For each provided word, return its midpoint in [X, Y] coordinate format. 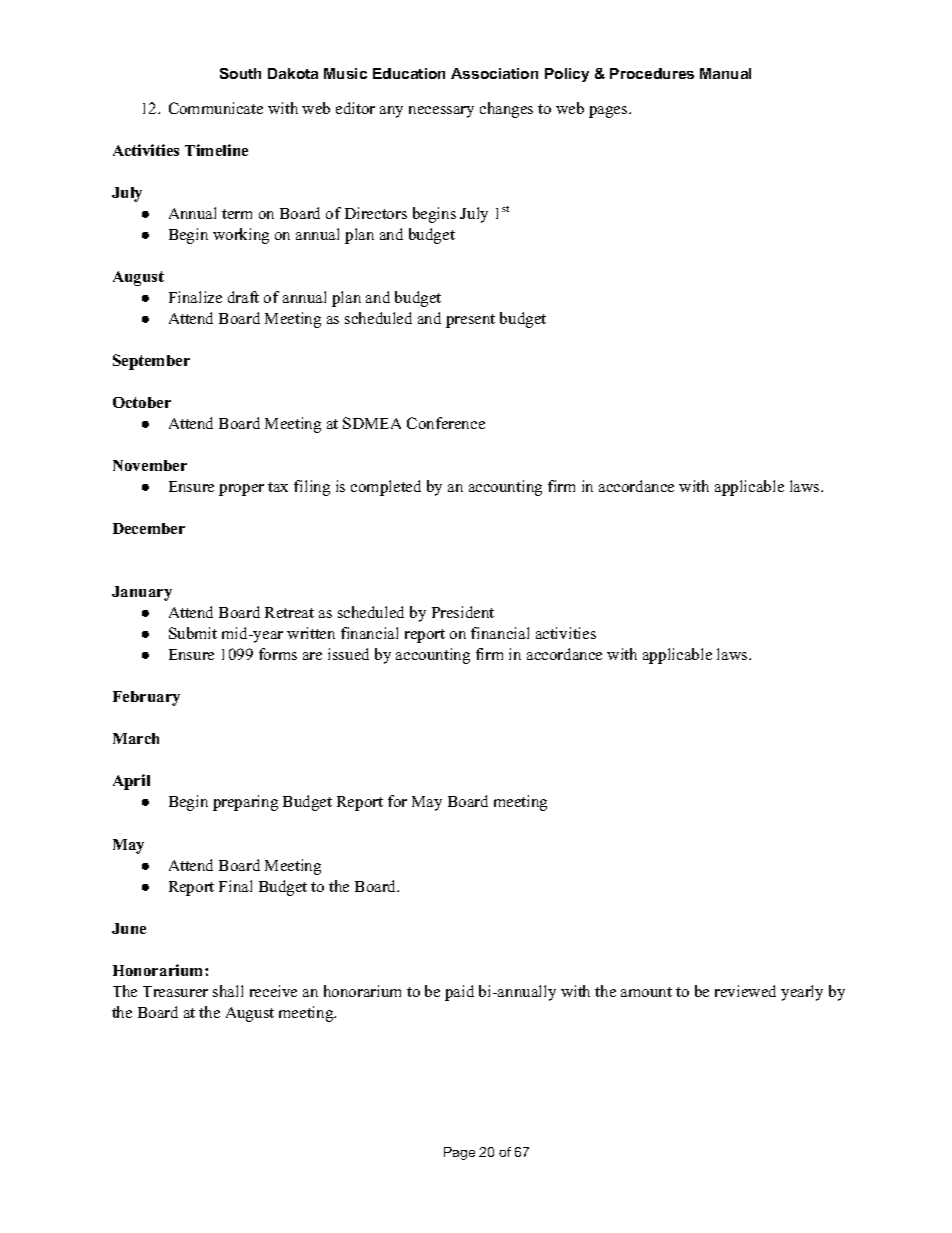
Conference [446, 423]
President [463, 612]
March [136, 738]
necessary [441, 112]
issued [348, 654]
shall [228, 991]
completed [386, 488]
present [470, 321]
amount [646, 992]
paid [459, 993]
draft [243, 297]
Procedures [652, 73]
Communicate [216, 108]
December [149, 528]
